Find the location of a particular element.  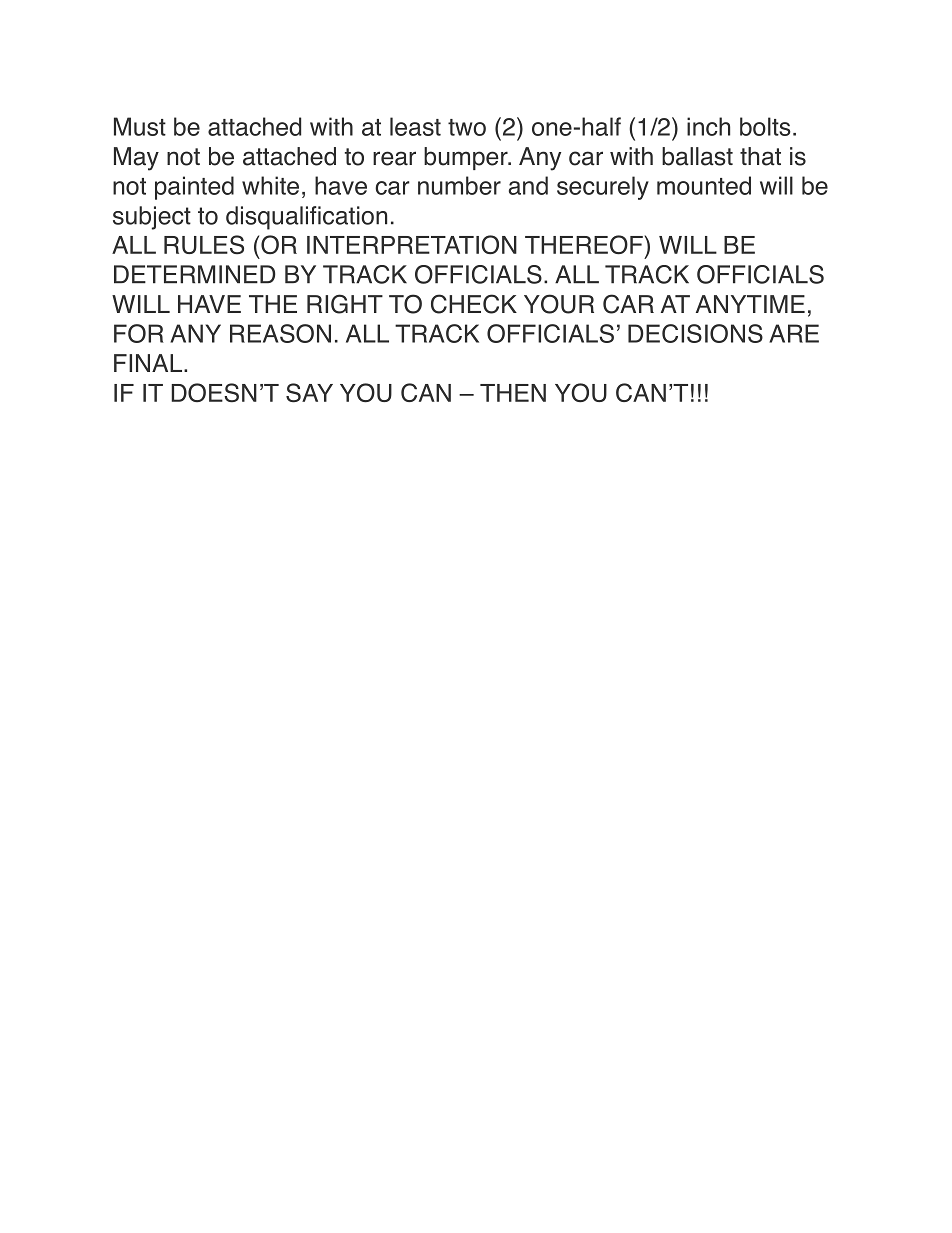

THEN is located at coordinates (513, 393).
